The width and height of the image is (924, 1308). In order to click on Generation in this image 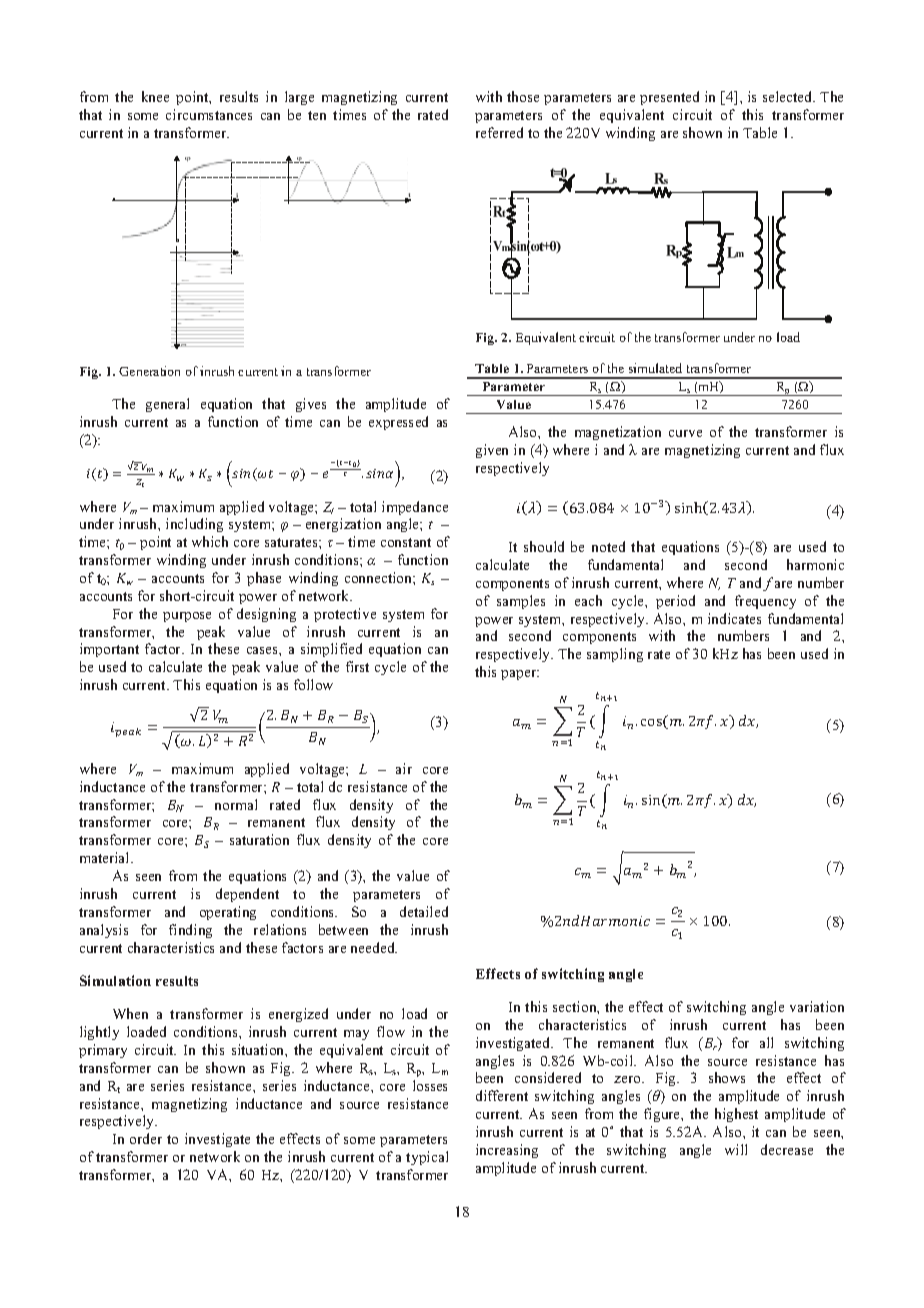, I will do `click(149, 371)`.
